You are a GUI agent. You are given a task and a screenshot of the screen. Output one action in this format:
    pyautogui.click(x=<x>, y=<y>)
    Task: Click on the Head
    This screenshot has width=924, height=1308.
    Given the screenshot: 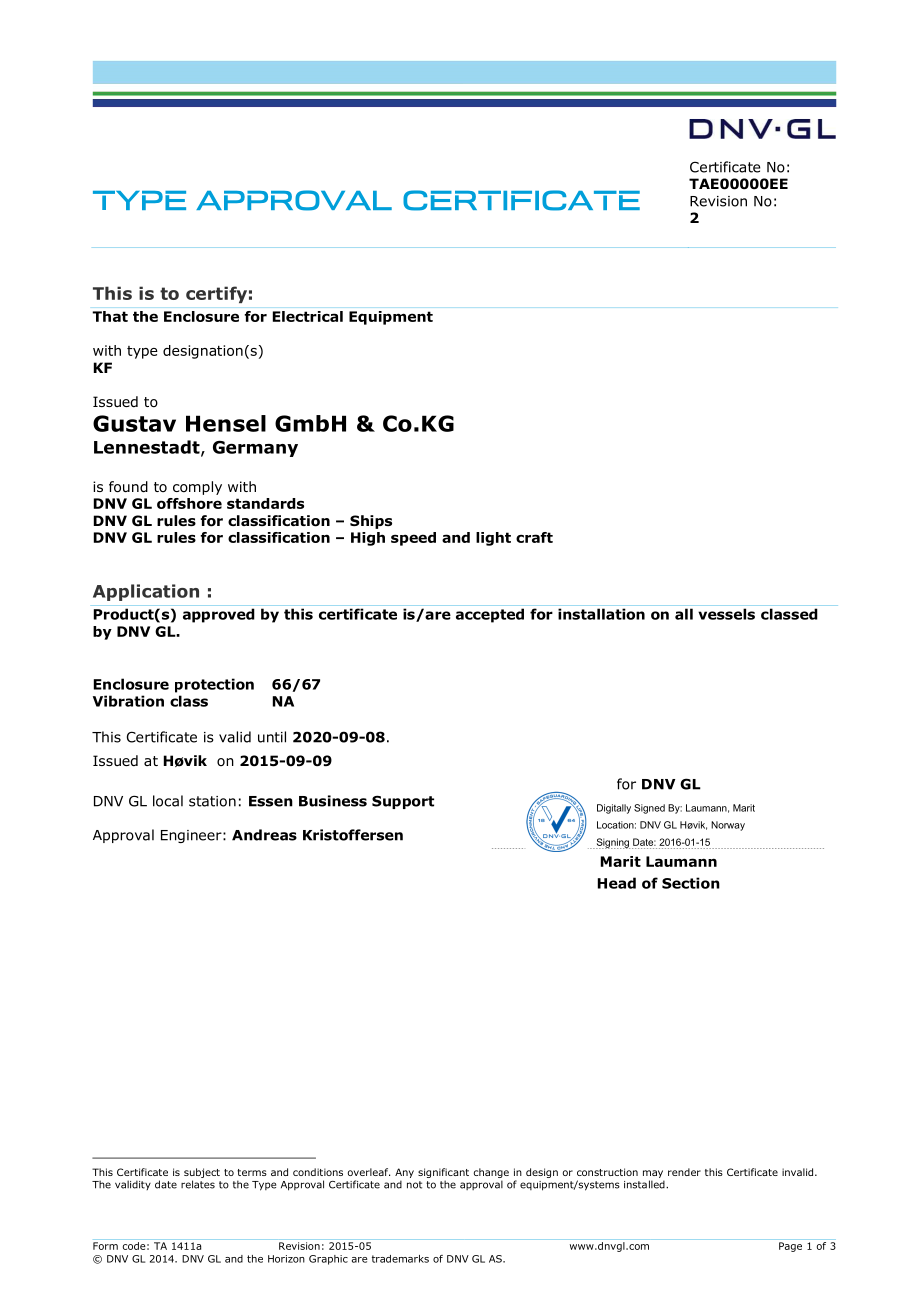 What is the action you would take?
    pyautogui.click(x=617, y=883)
